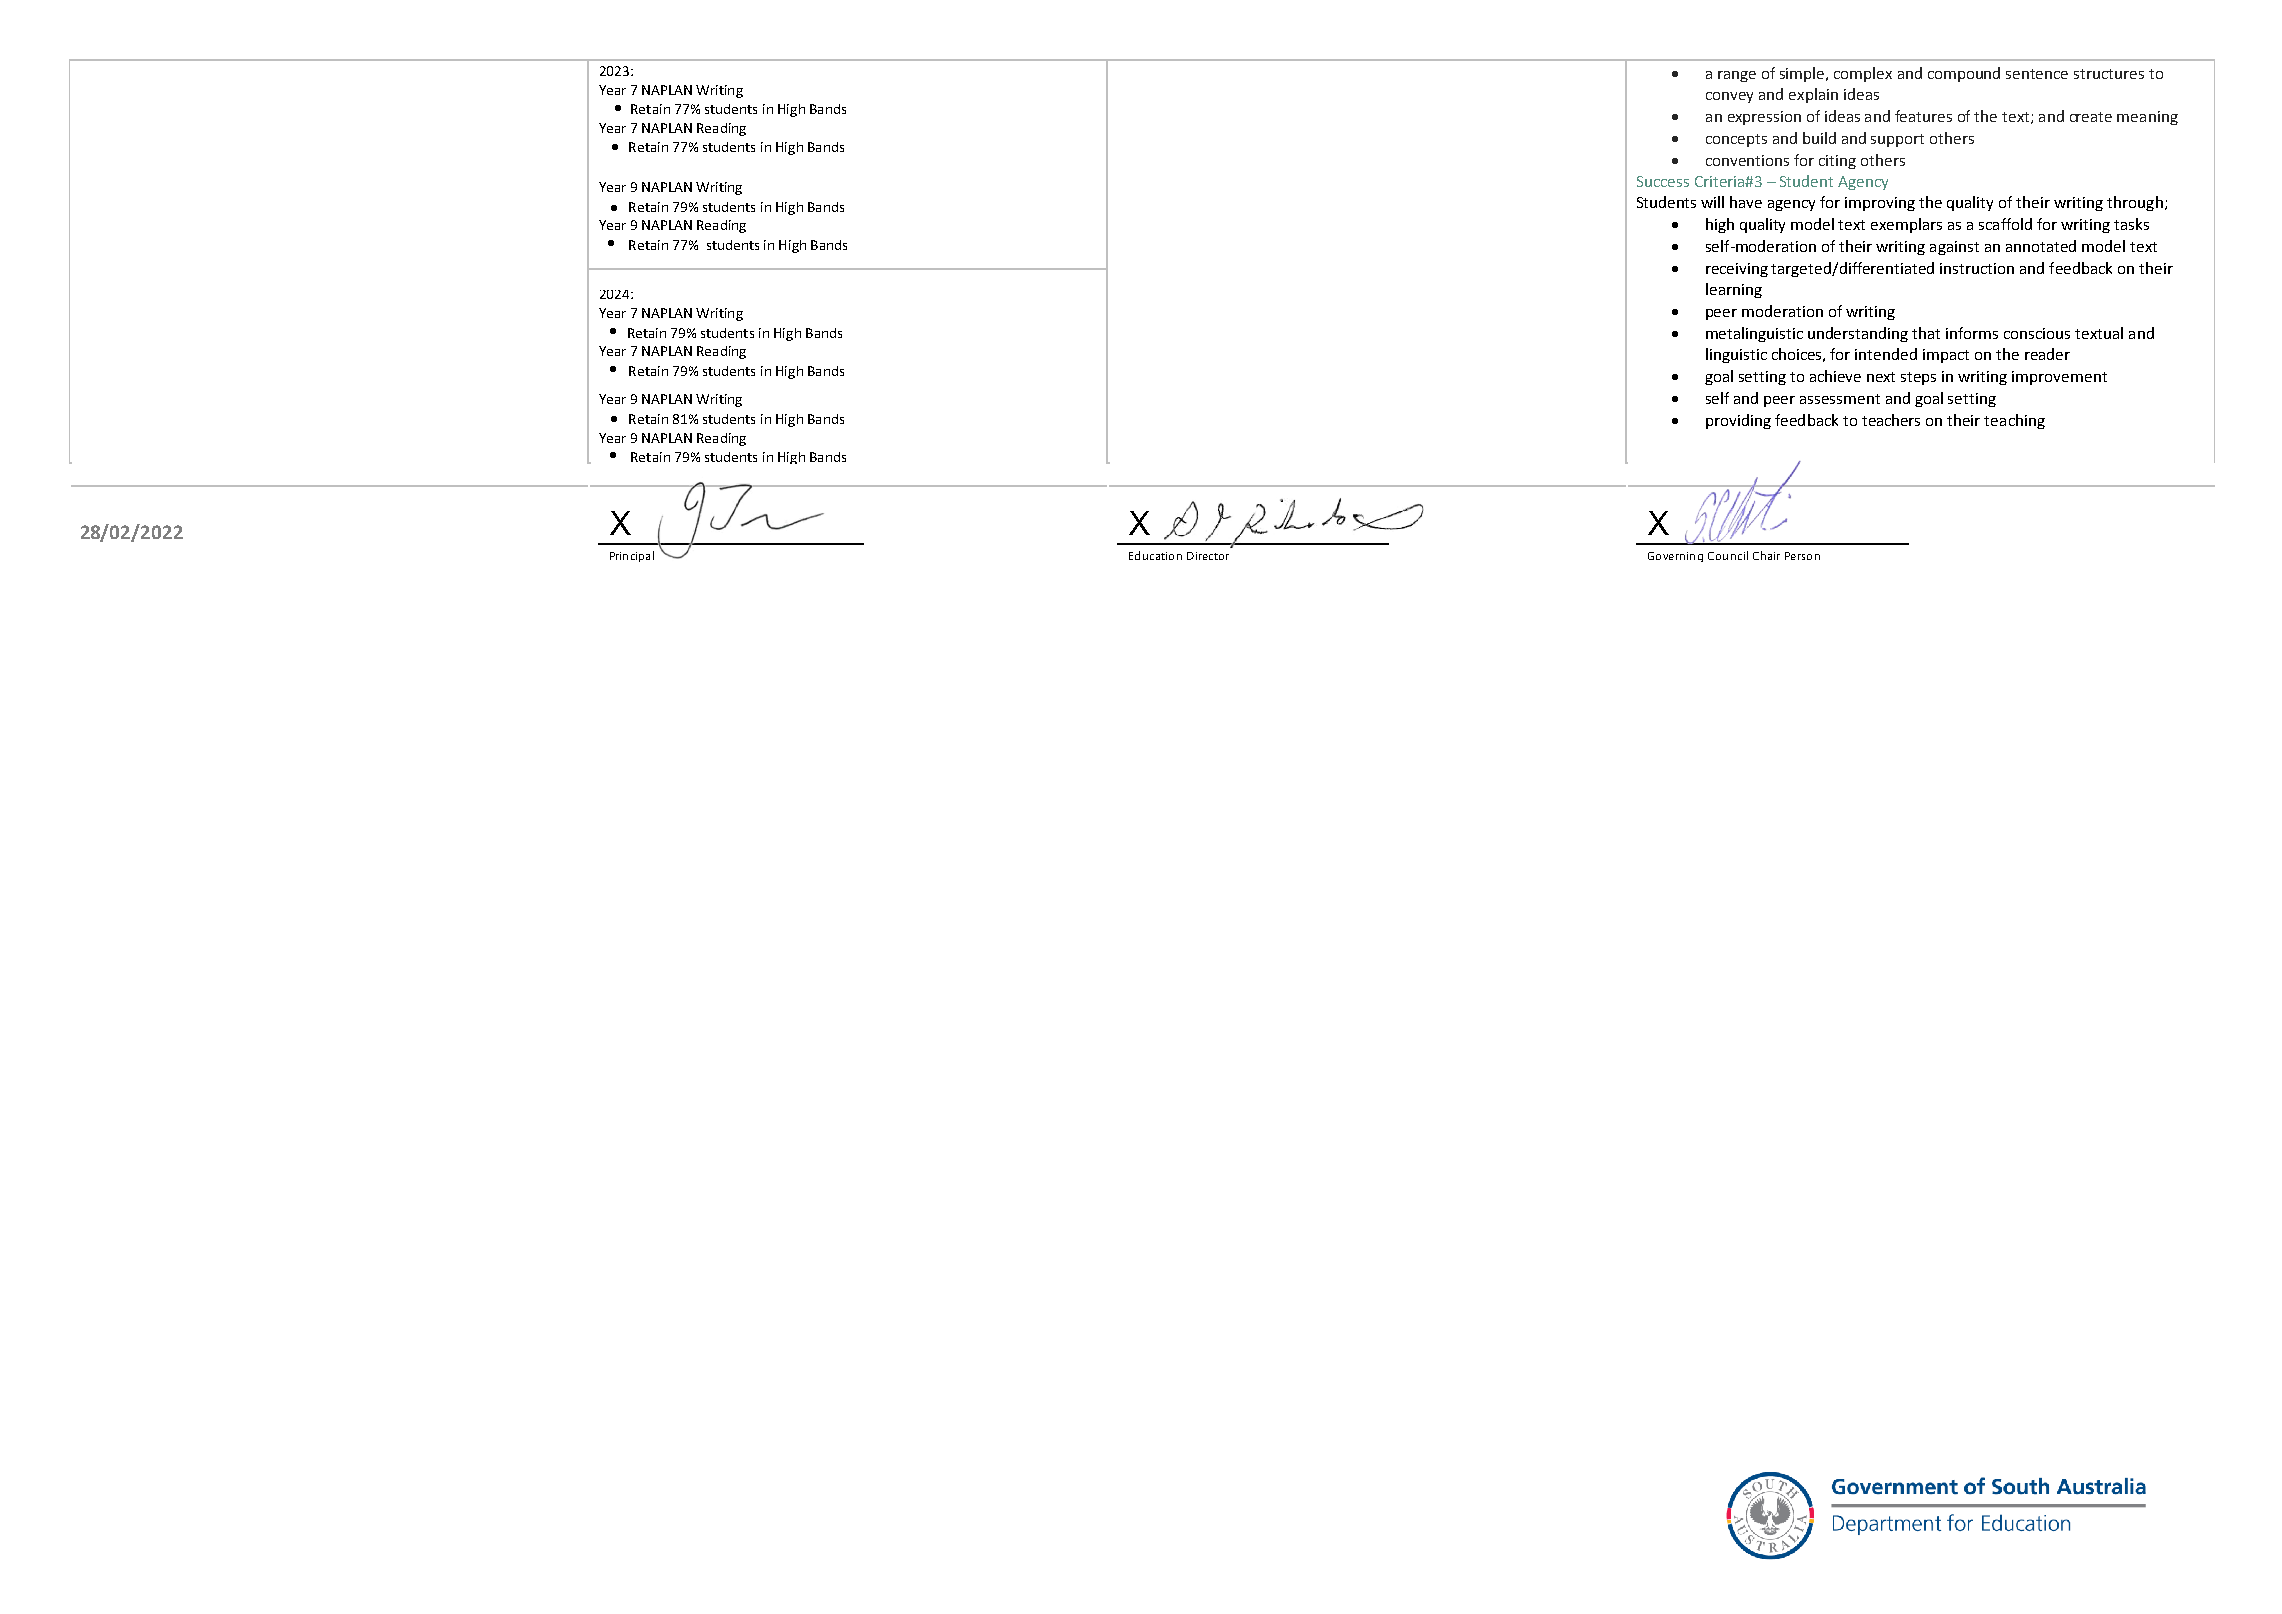 This document has height=1614, width=2282. Describe the element at coordinates (1802, 556) in the document. I see `Person` at that location.
